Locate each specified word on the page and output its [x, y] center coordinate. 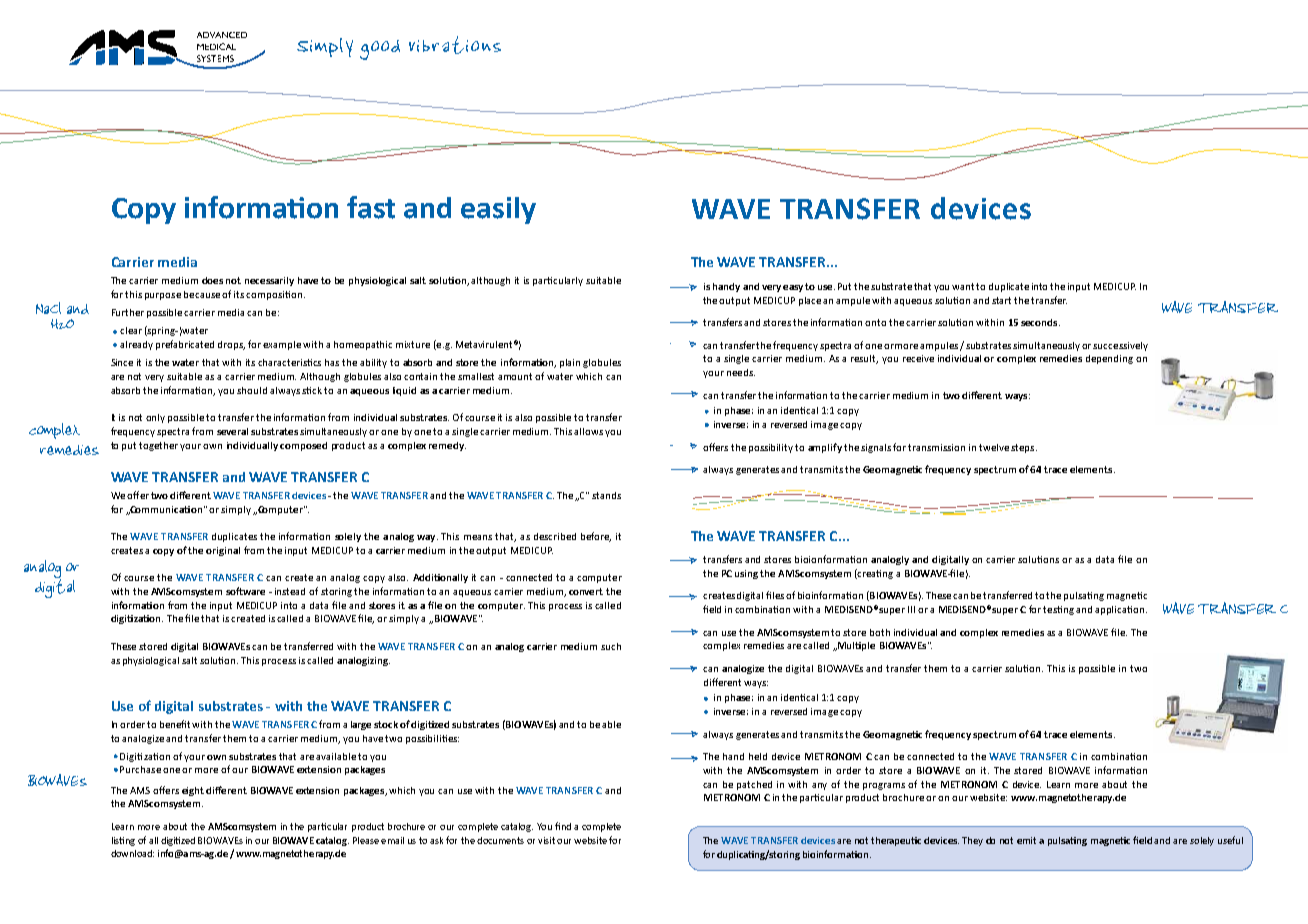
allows [588, 431]
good [380, 50]
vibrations [455, 45]
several [232, 431]
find [563, 826]
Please [366, 840]
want [964, 286]
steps [1024, 448]
